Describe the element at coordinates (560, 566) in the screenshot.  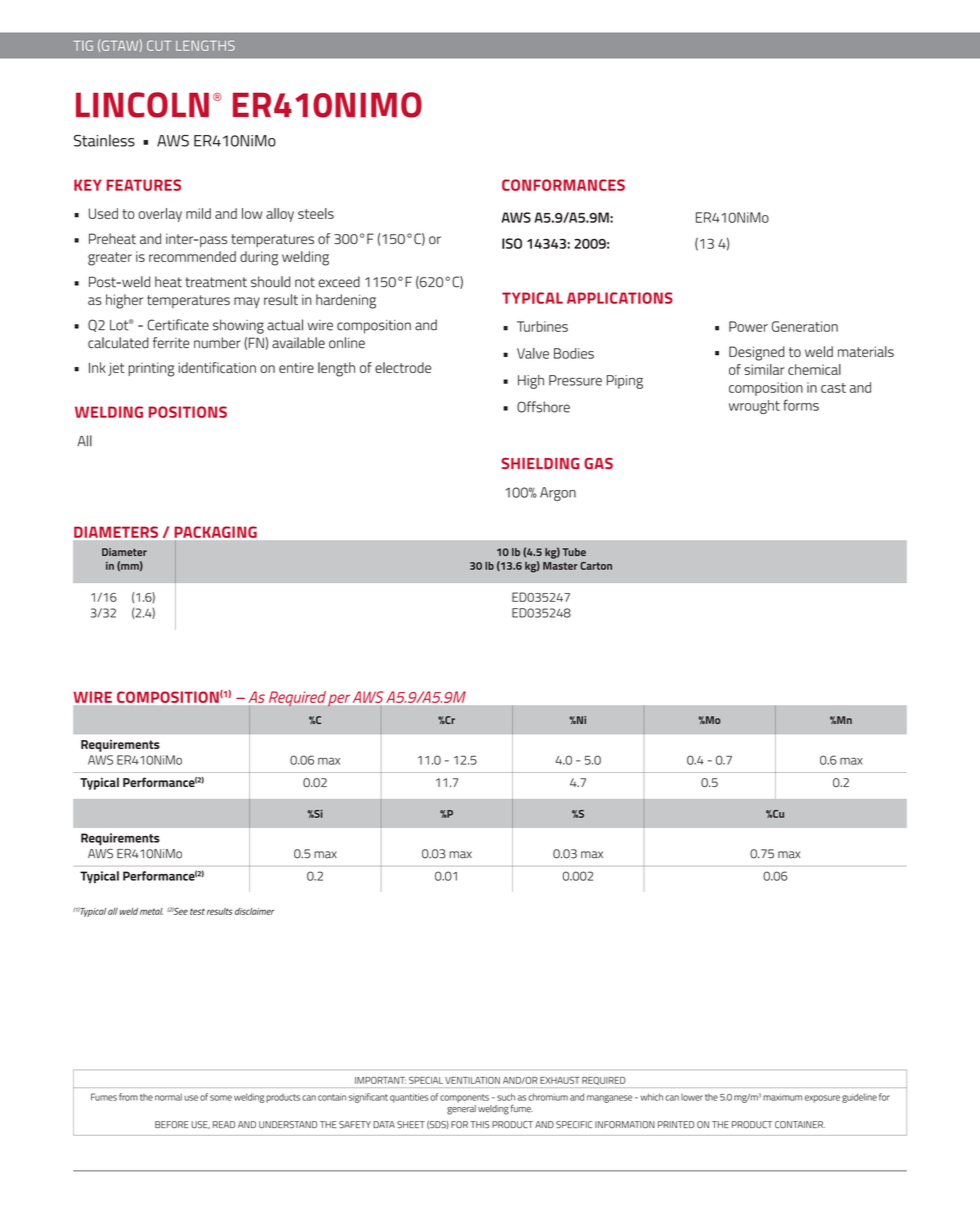
I see `Master` at that location.
